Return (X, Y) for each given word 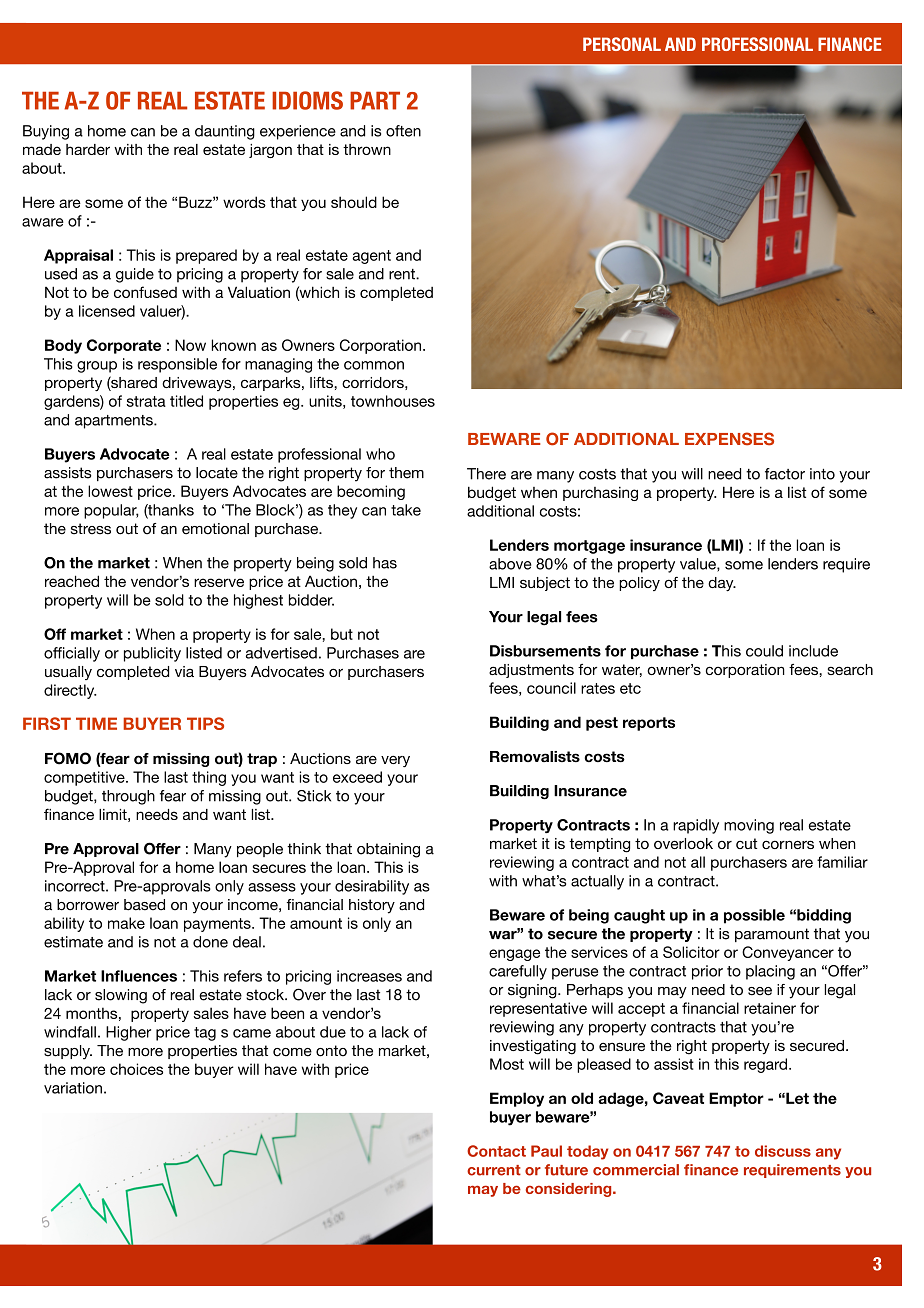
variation (73, 1088)
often (403, 131)
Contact (496, 1151)
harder (88, 149)
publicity (152, 654)
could (764, 651)
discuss (783, 1151)
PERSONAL (622, 44)
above (510, 564)
